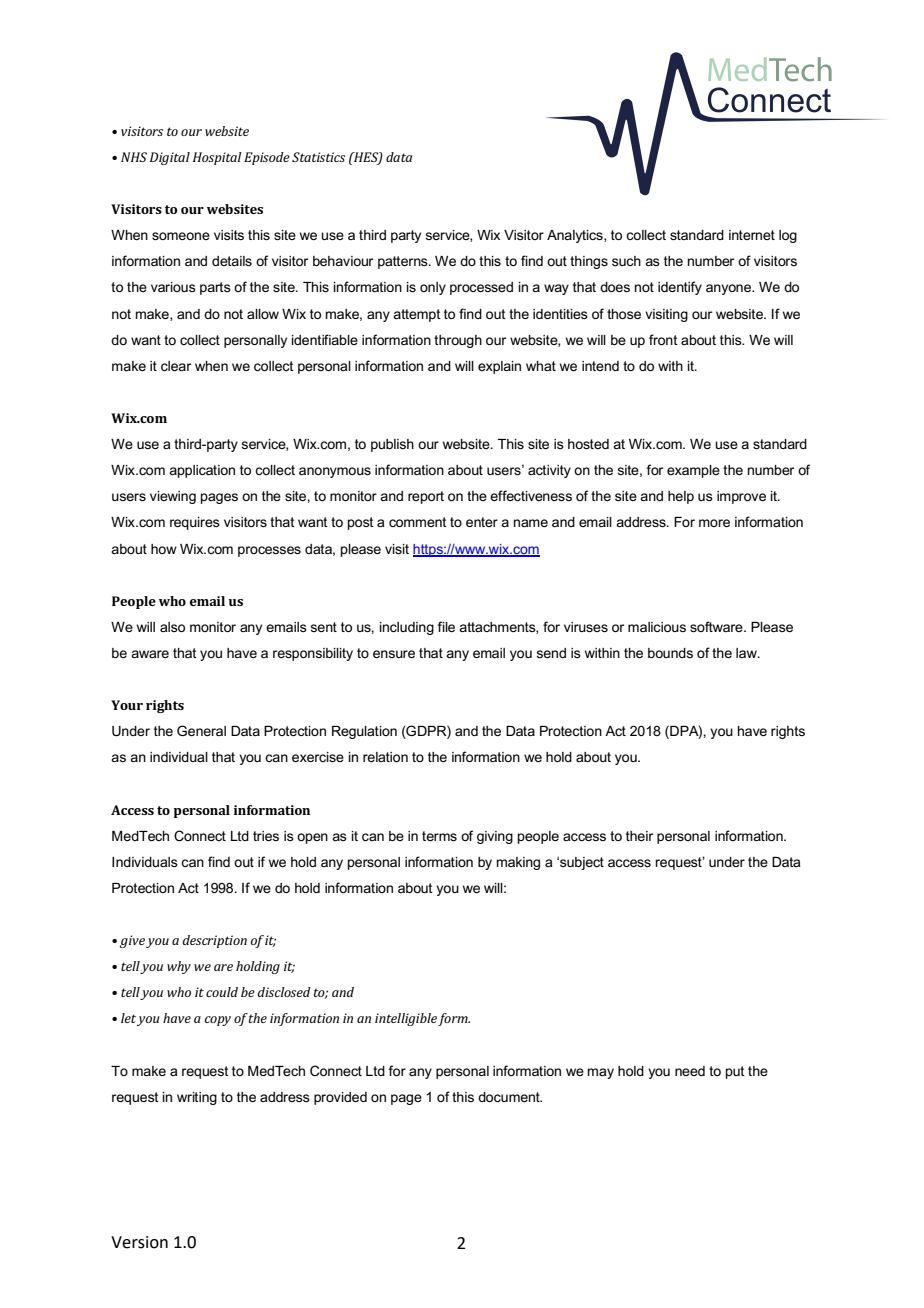  I want to click on need, so click(690, 1071).
